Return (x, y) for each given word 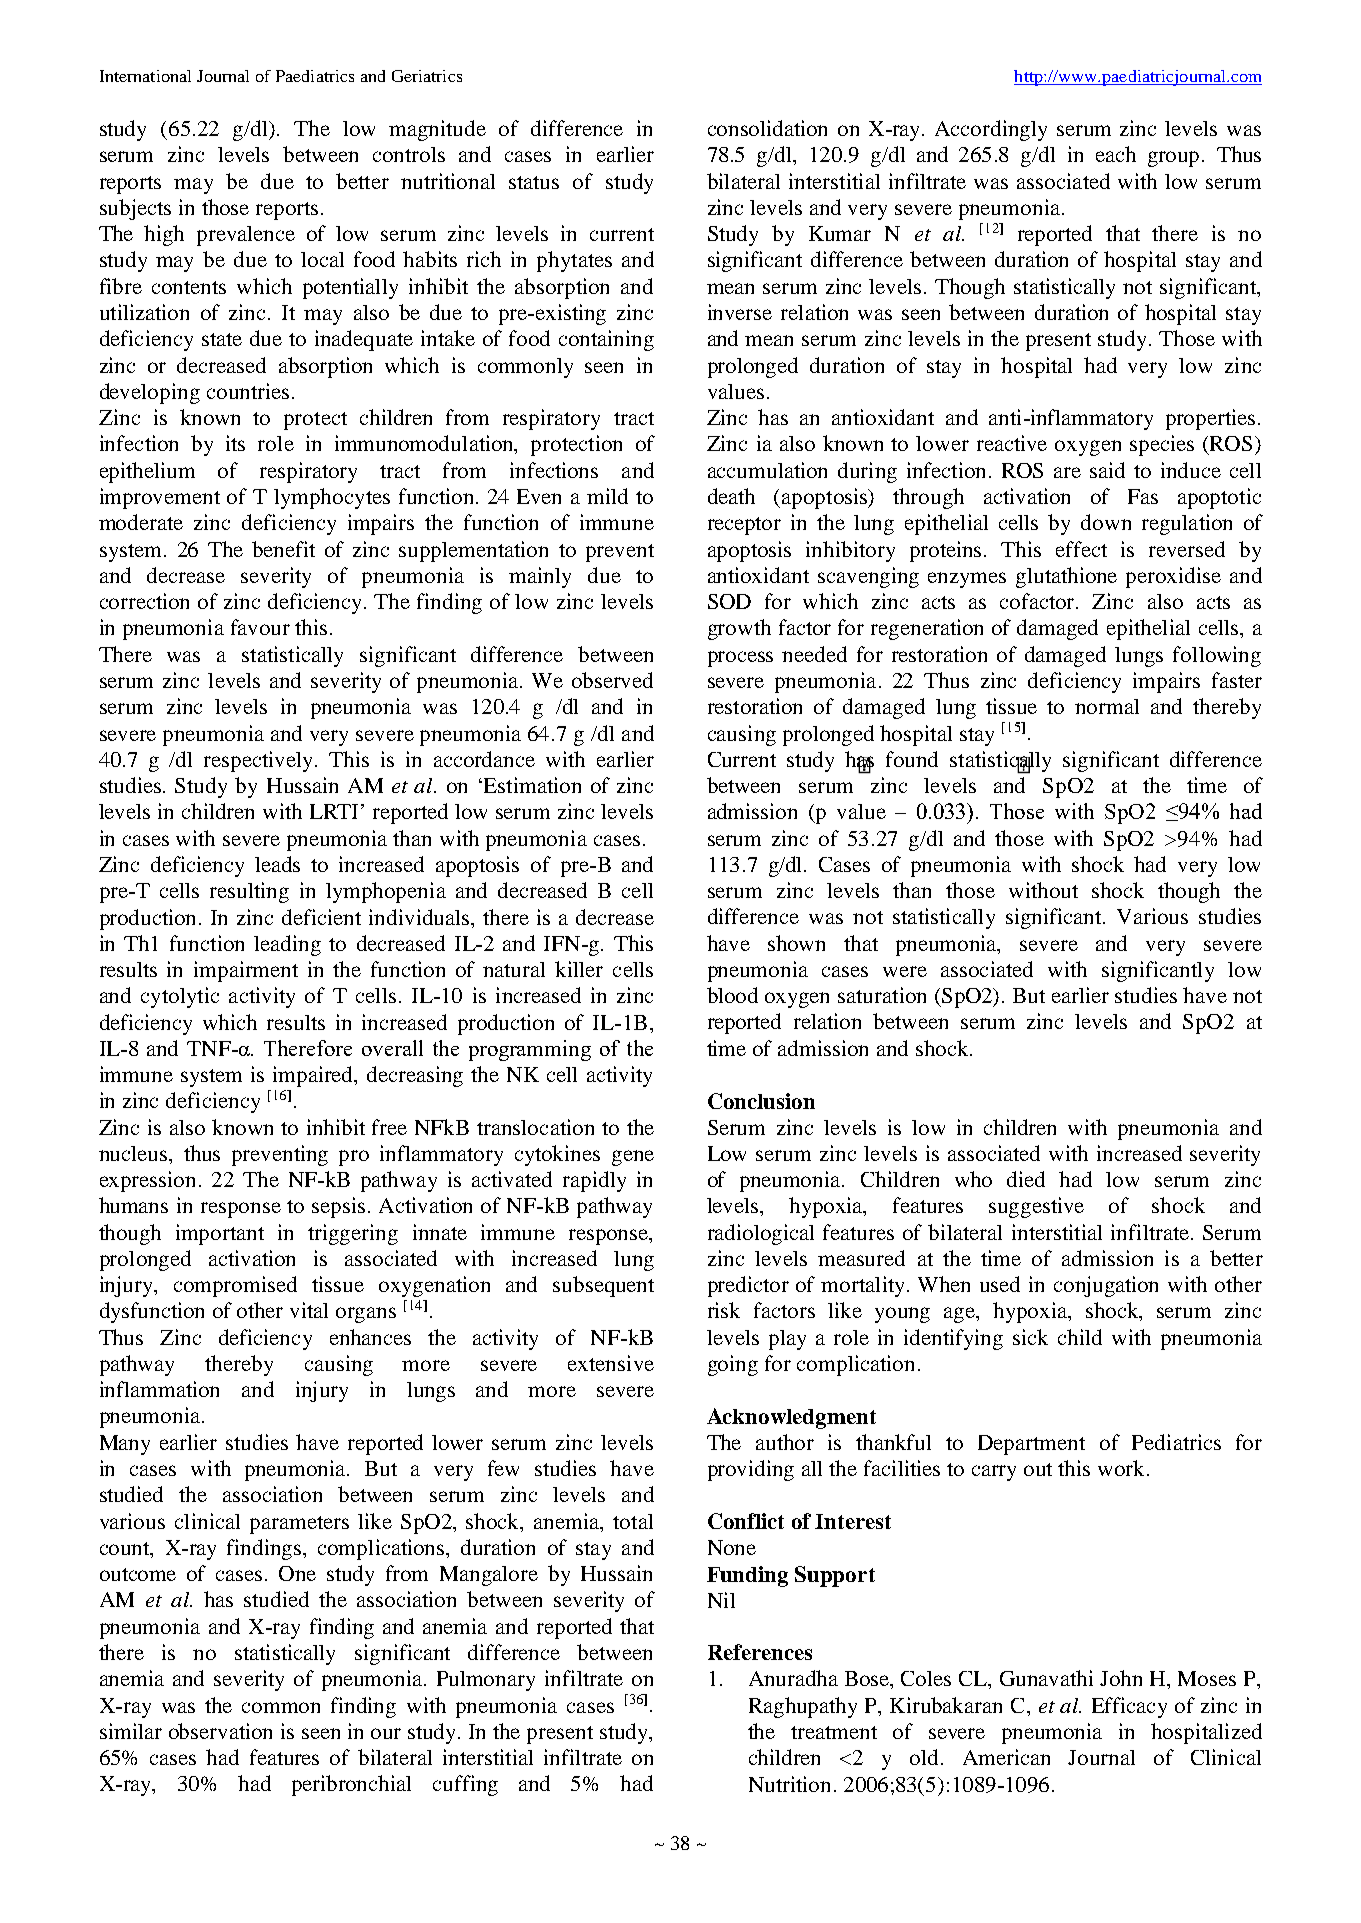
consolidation (767, 128)
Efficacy (1129, 1707)
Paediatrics (315, 76)
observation (220, 1731)
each (1116, 154)
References (760, 1652)
